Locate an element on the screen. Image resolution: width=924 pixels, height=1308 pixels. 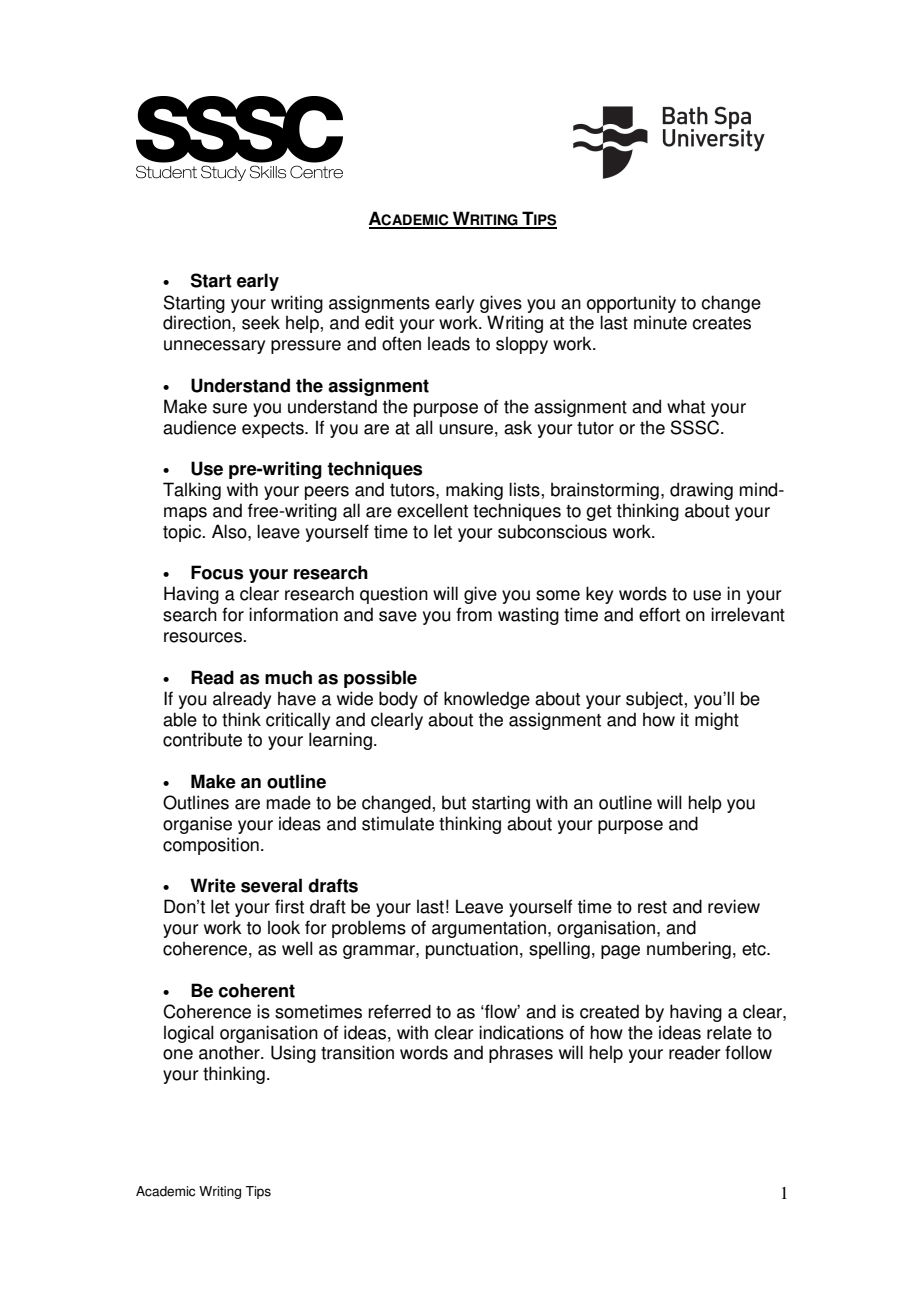
stimulate is located at coordinates (398, 823).
